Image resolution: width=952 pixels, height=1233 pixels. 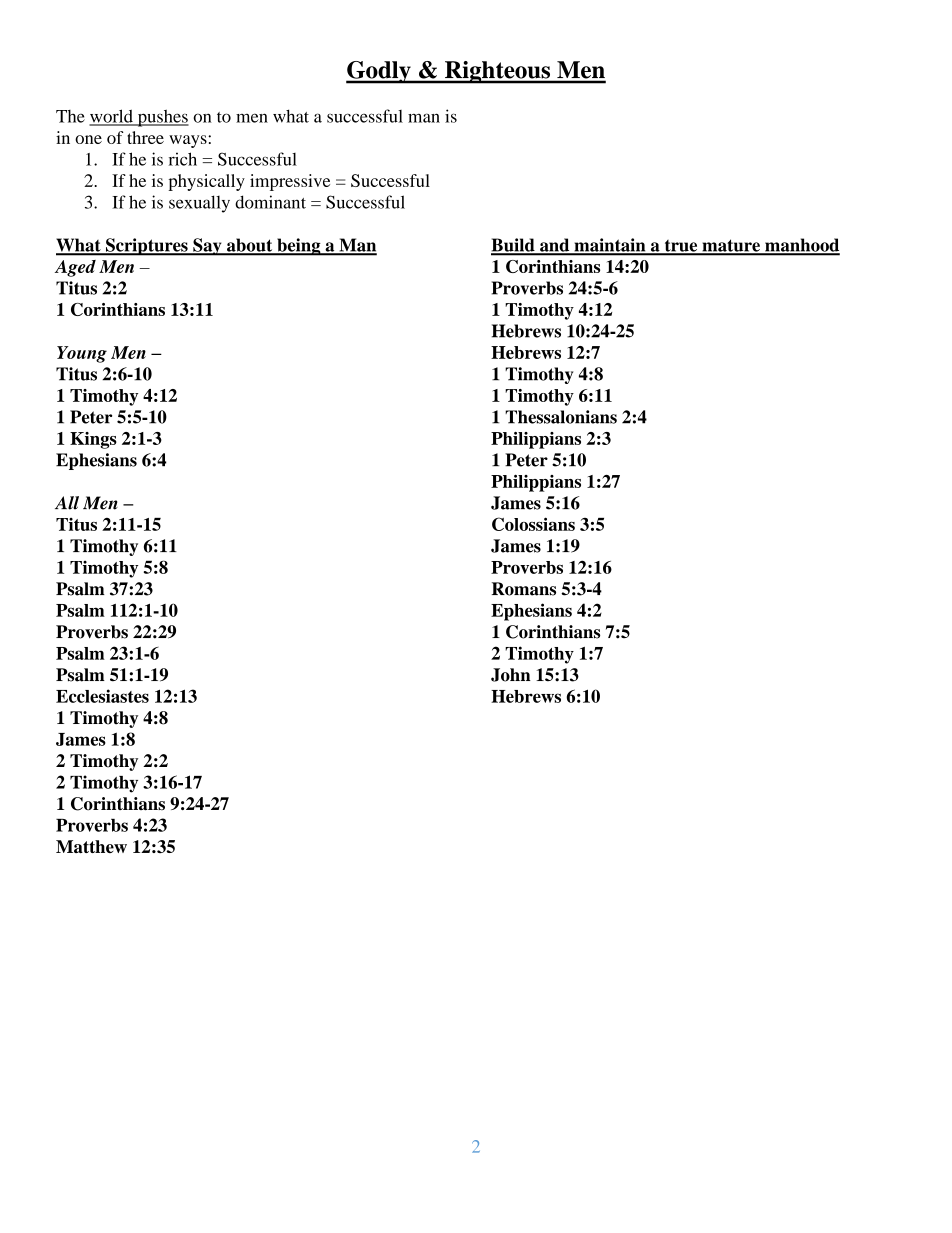 I want to click on Ecclesiastes, so click(x=102, y=696).
